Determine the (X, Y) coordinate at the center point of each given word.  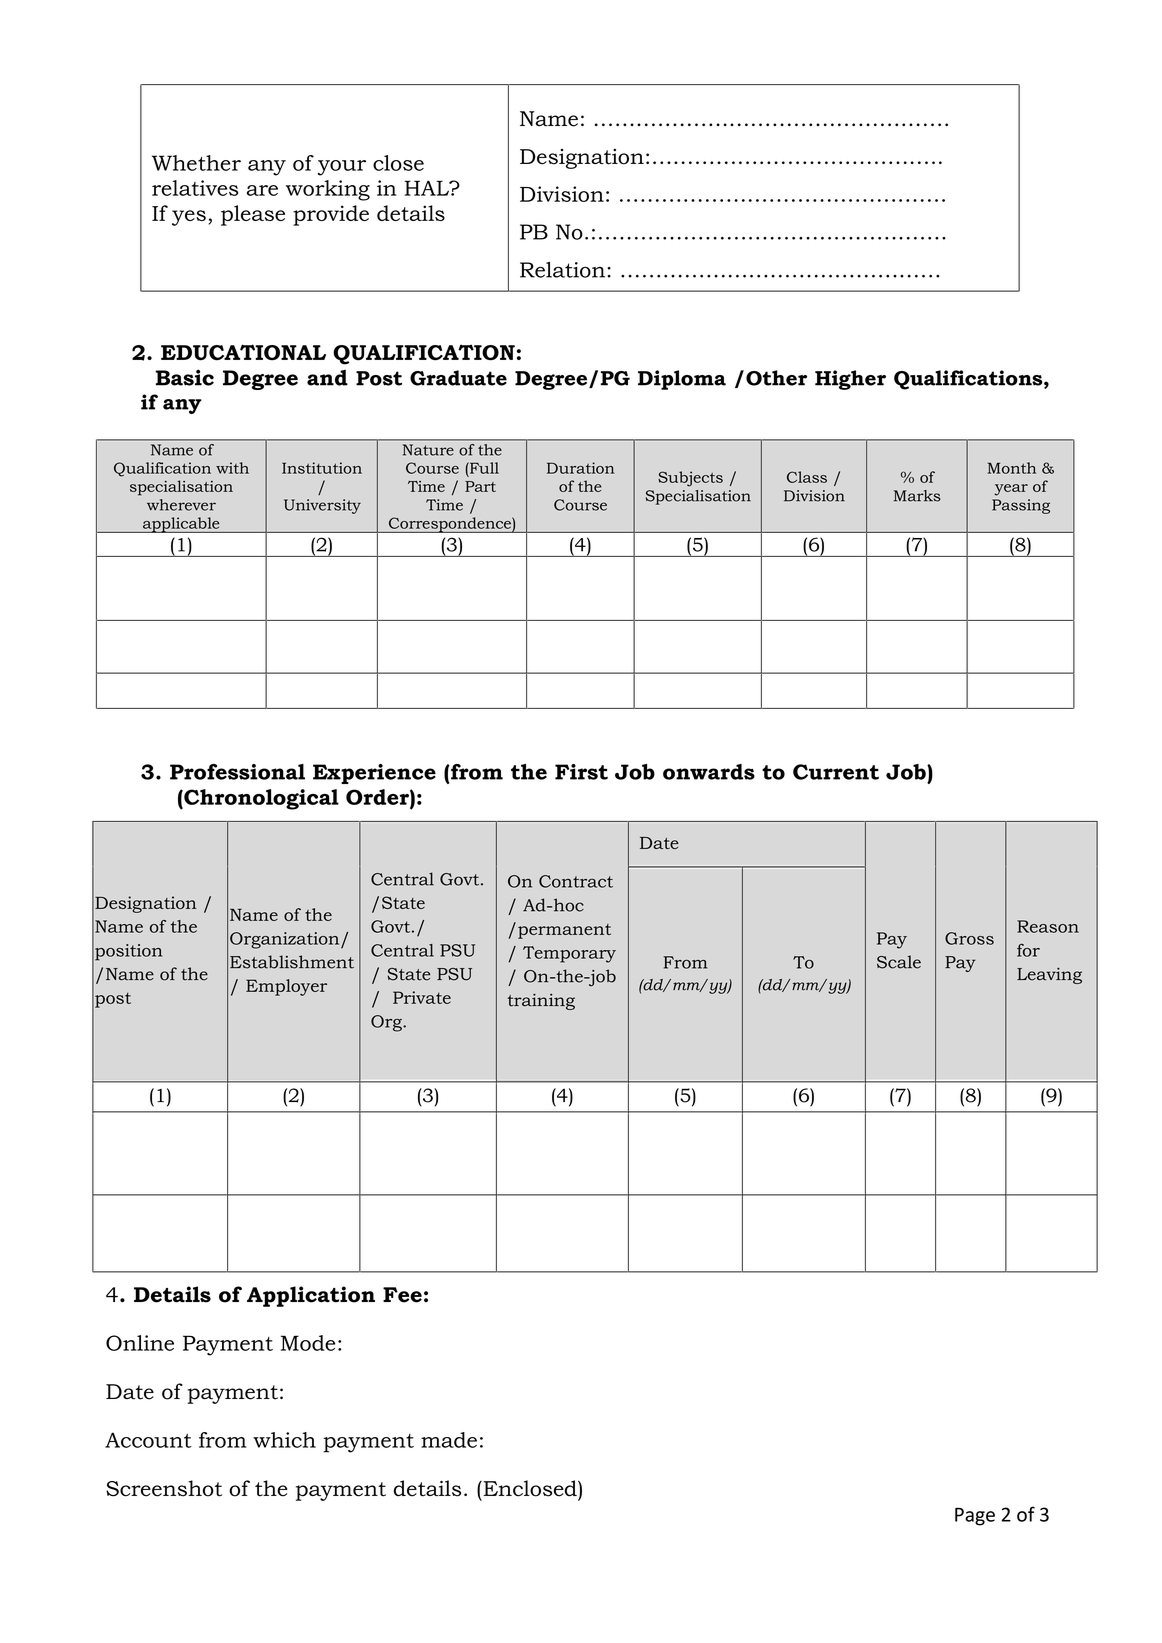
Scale (899, 962)
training (541, 1001)
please (253, 215)
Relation (562, 270)
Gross (969, 938)
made (449, 1440)
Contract (576, 881)
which (284, 1440)
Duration (581, 468)
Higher (850, 380)
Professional (237, 772)
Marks (917, 496)
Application (311, 1296)
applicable (181, 525)
